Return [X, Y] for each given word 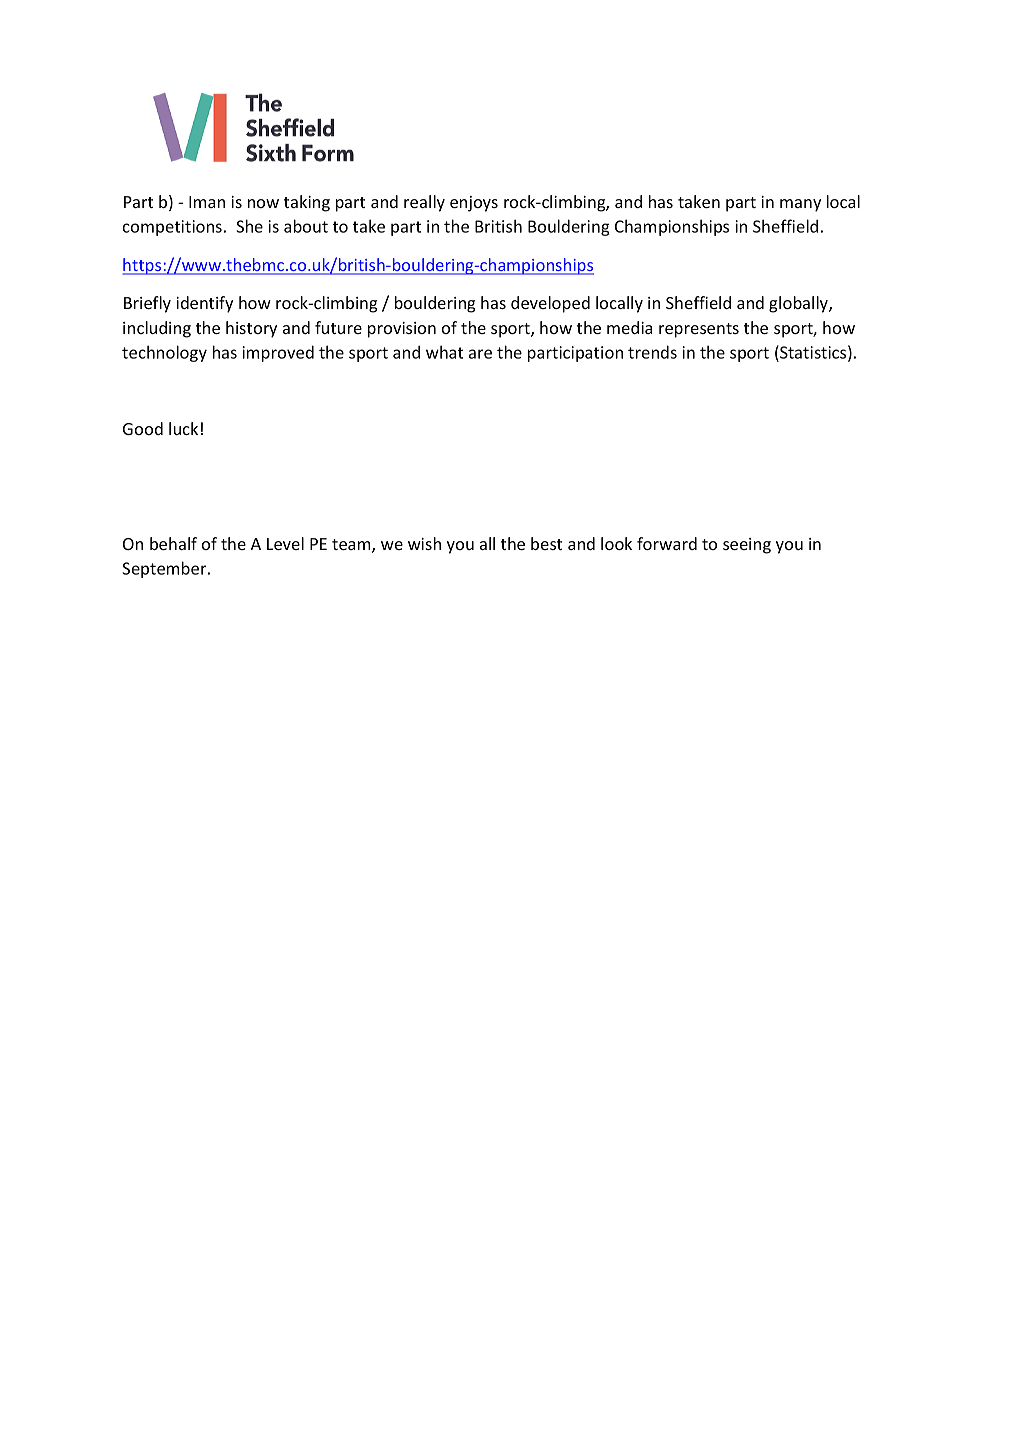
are [480, 354]
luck [183, 428]
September [165, 569]
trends [652, 352]
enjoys [474, 204]
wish [424, 543]
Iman [207, 202]
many [800, 205]
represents [699, 330]
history [251, 329]
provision [402, 330]
